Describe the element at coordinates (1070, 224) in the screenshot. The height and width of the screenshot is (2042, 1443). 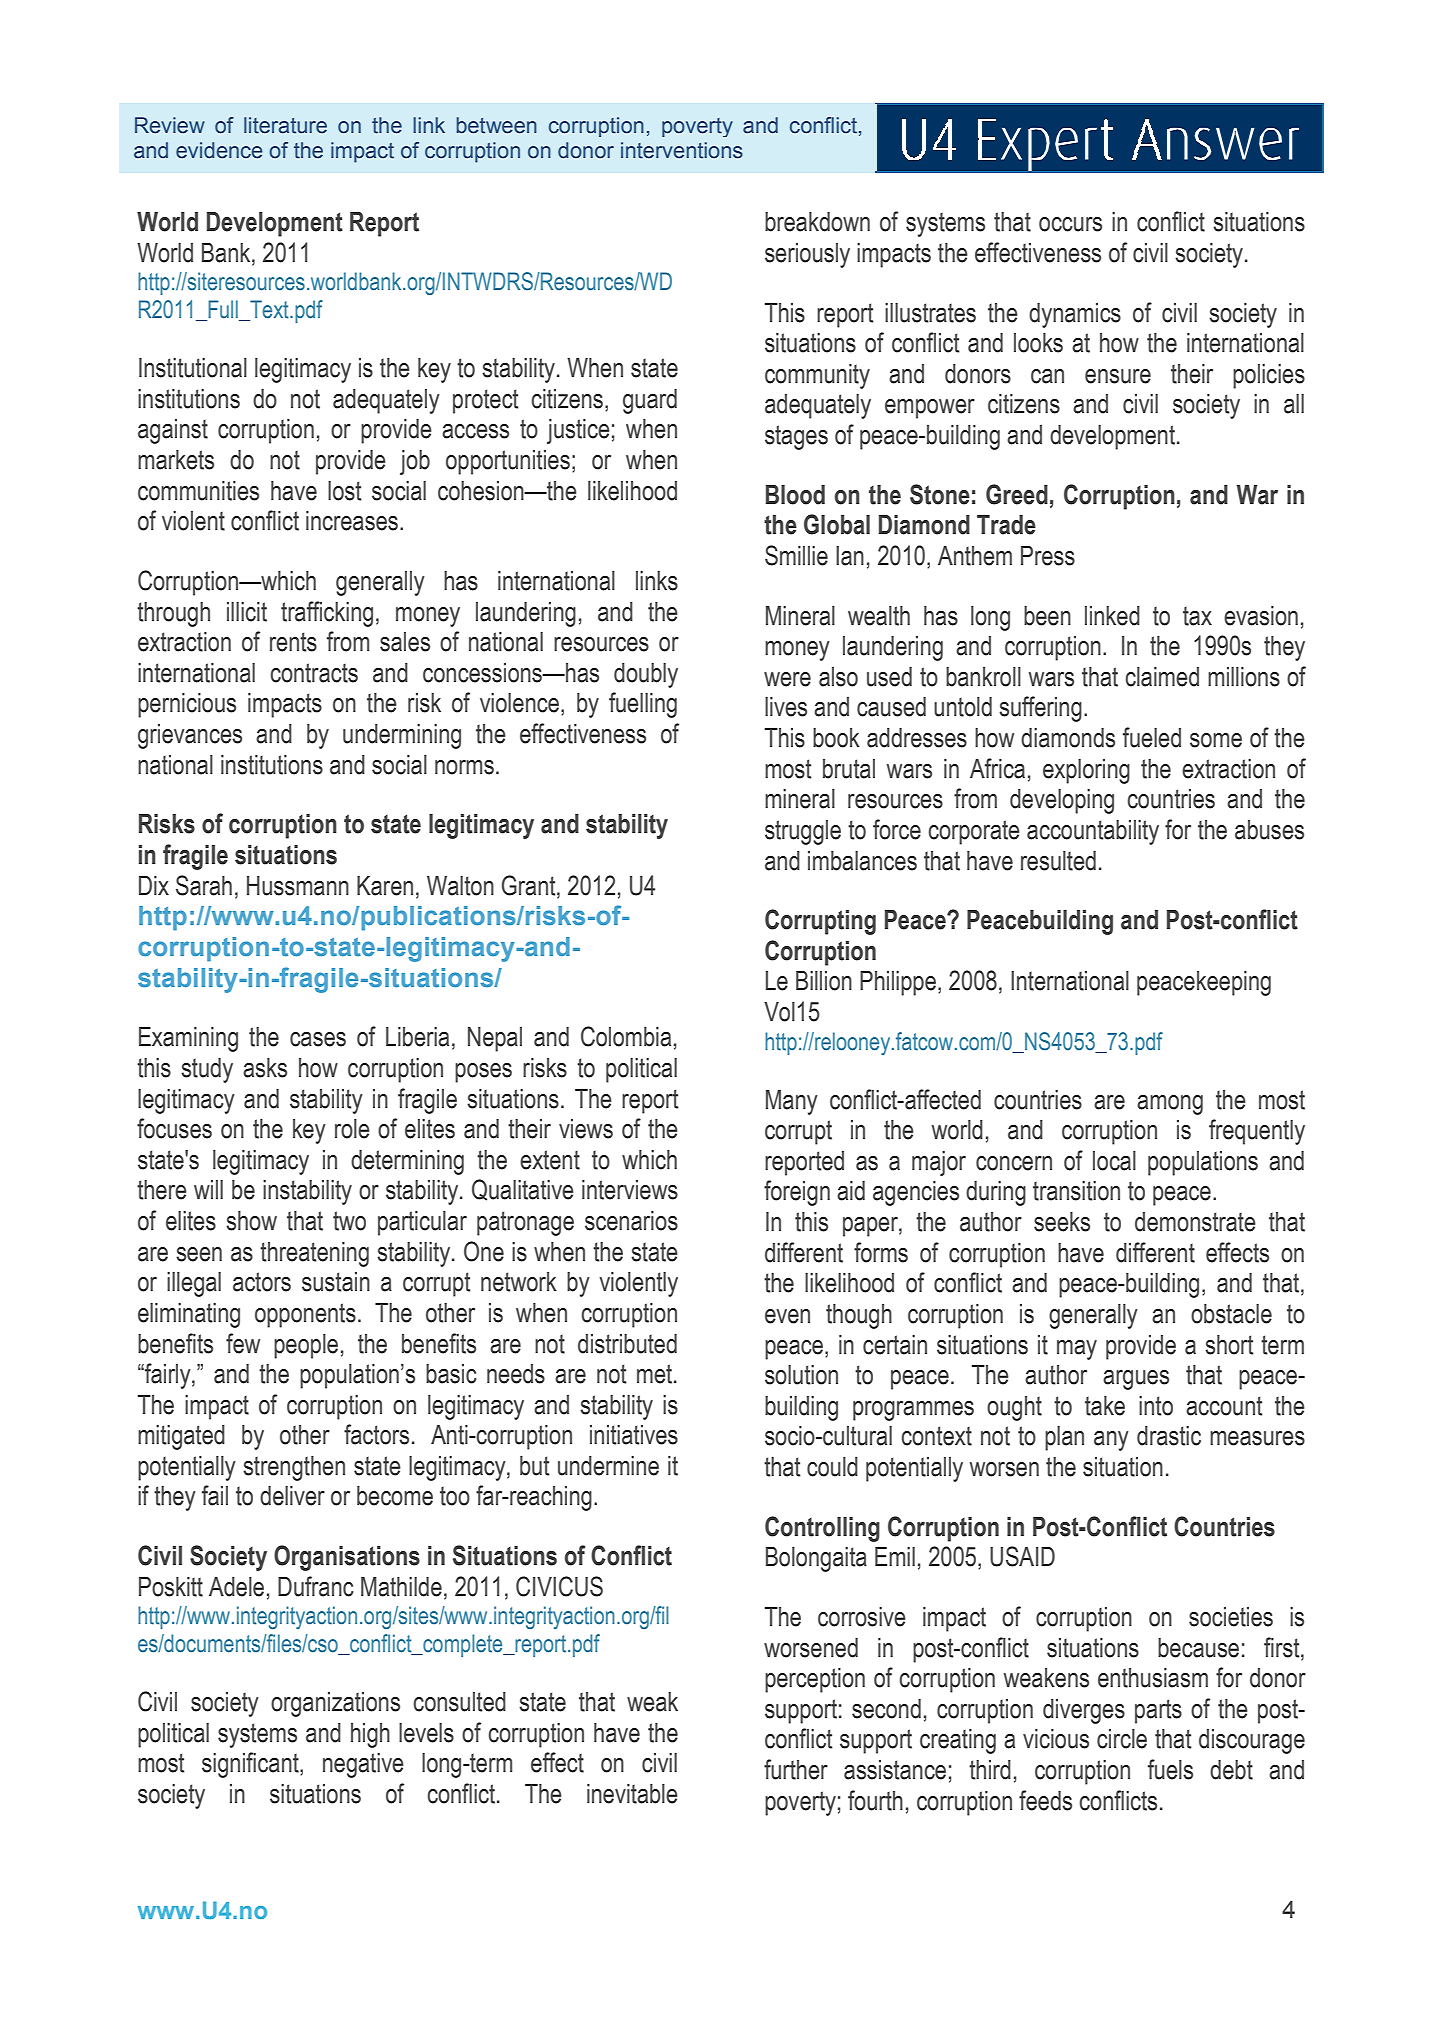
I see `occurs` at that location.
